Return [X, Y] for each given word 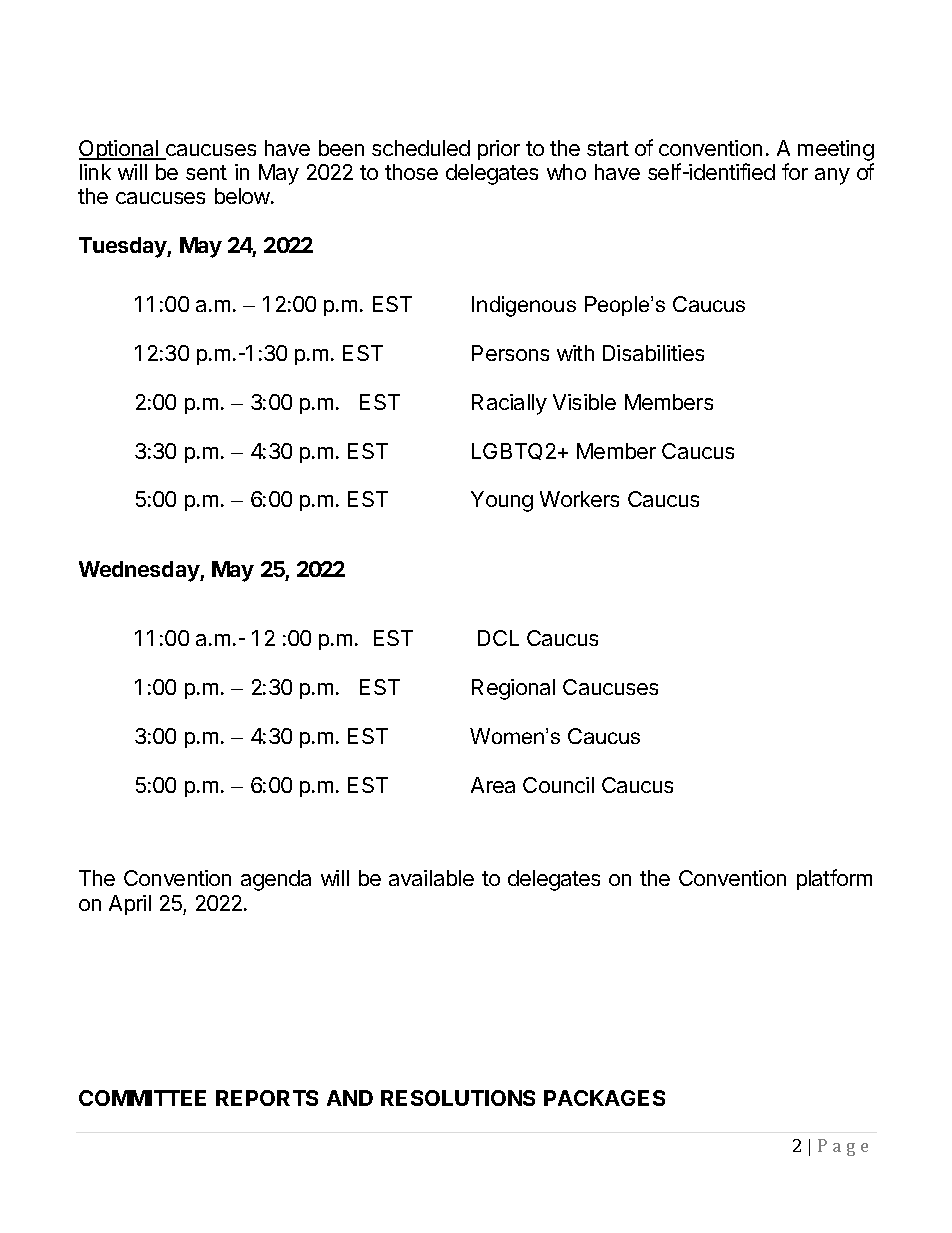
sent [206, 172]
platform [834, 879]
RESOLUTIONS [458, 1098]
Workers [579, 499]
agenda [276, 880]
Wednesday [140, 571]
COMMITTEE [142, 1098]
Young [502, 501]
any [832, 176]
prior [499, 150]
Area [493, 785]
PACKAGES [604, 1098]
